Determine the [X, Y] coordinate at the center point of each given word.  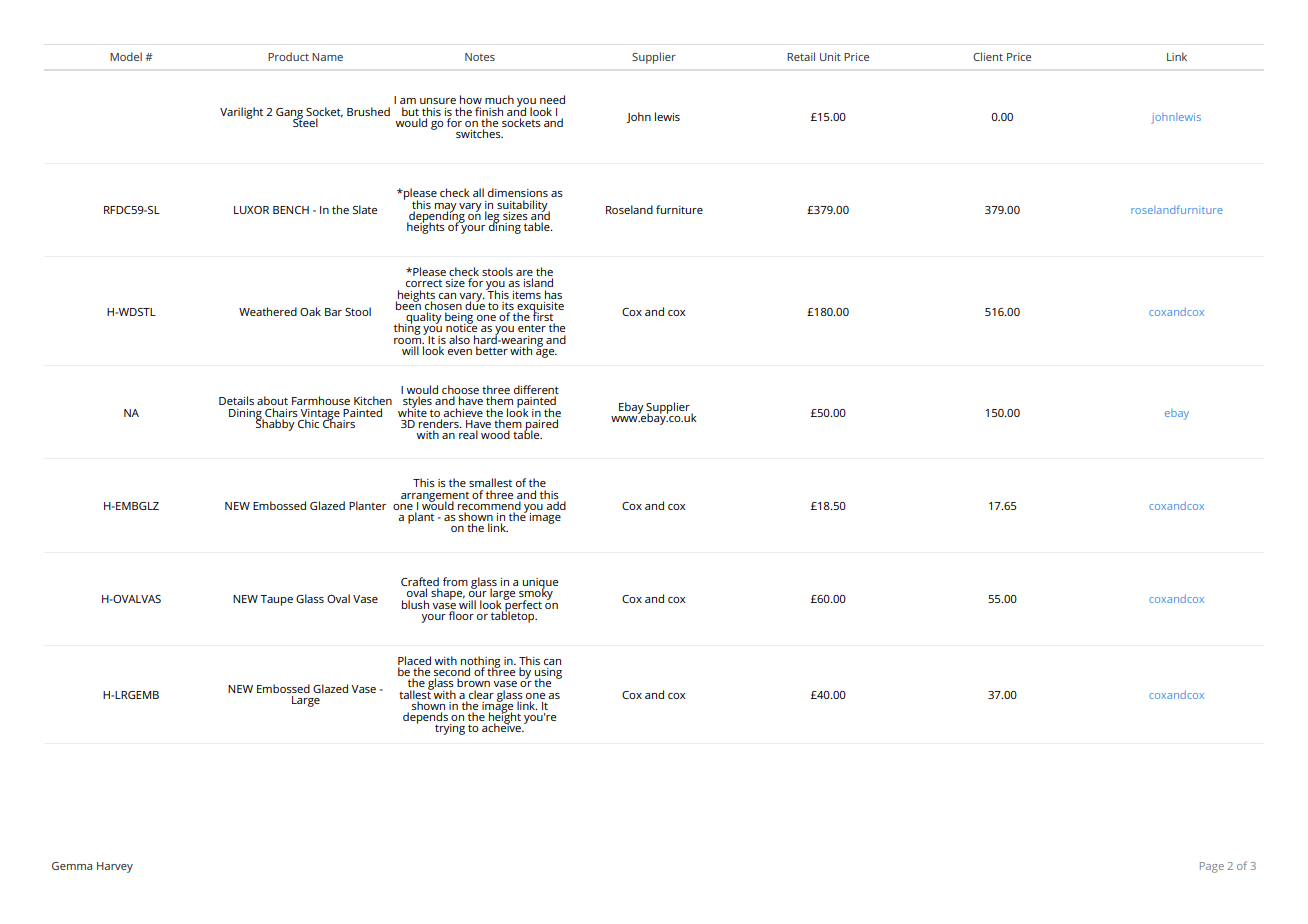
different [536, 391]
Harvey [115, 867]
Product [288, 56]
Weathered [268, 311]
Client [988, 56]
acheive [502, 726]
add [556, 505]
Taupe [276, 600]
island [538, 282]
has [553, 294]
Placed [414, 660]
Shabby [275, 424]
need [552, 99]
